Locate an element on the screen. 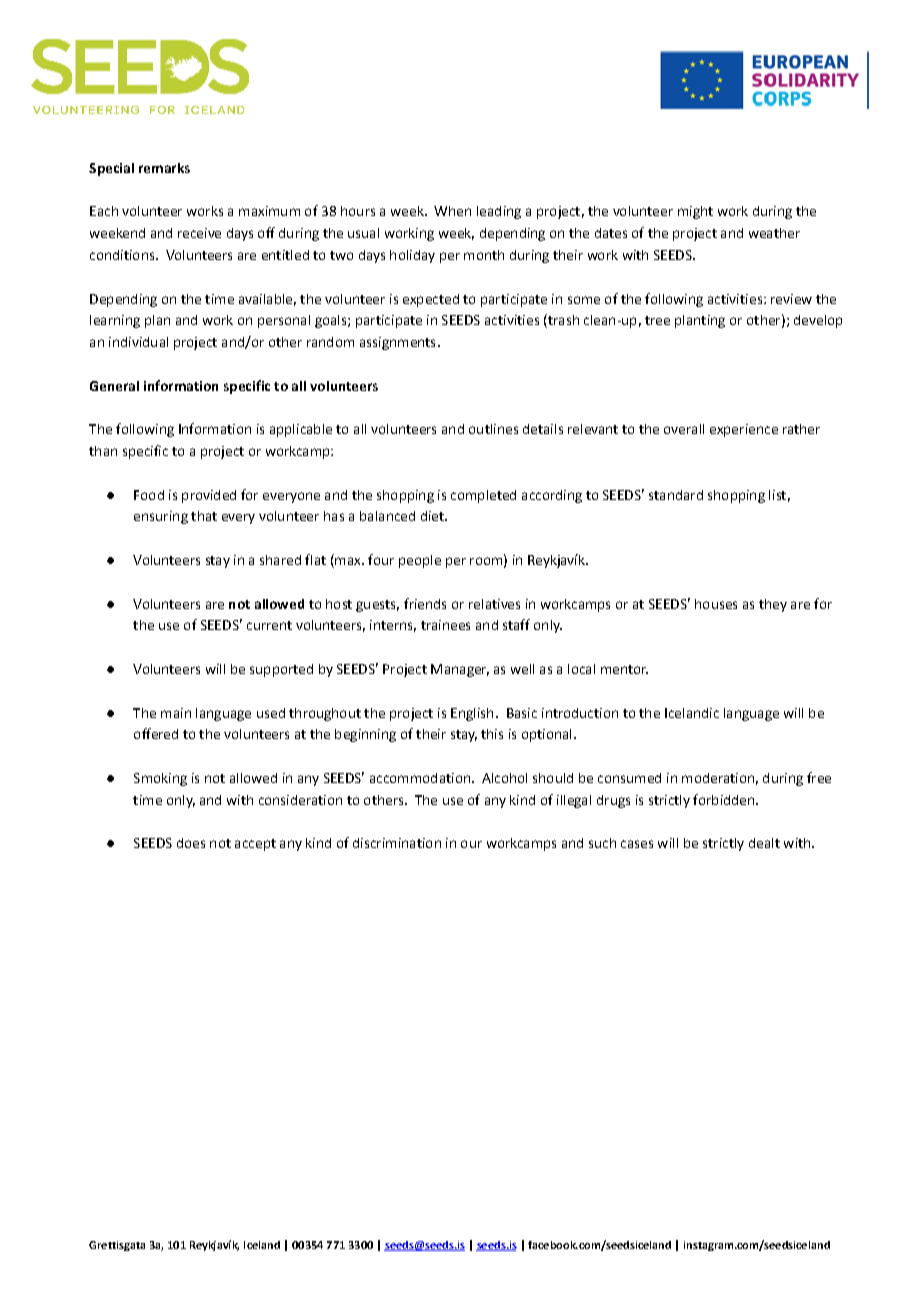  might is located at coordinates (695, 212).
